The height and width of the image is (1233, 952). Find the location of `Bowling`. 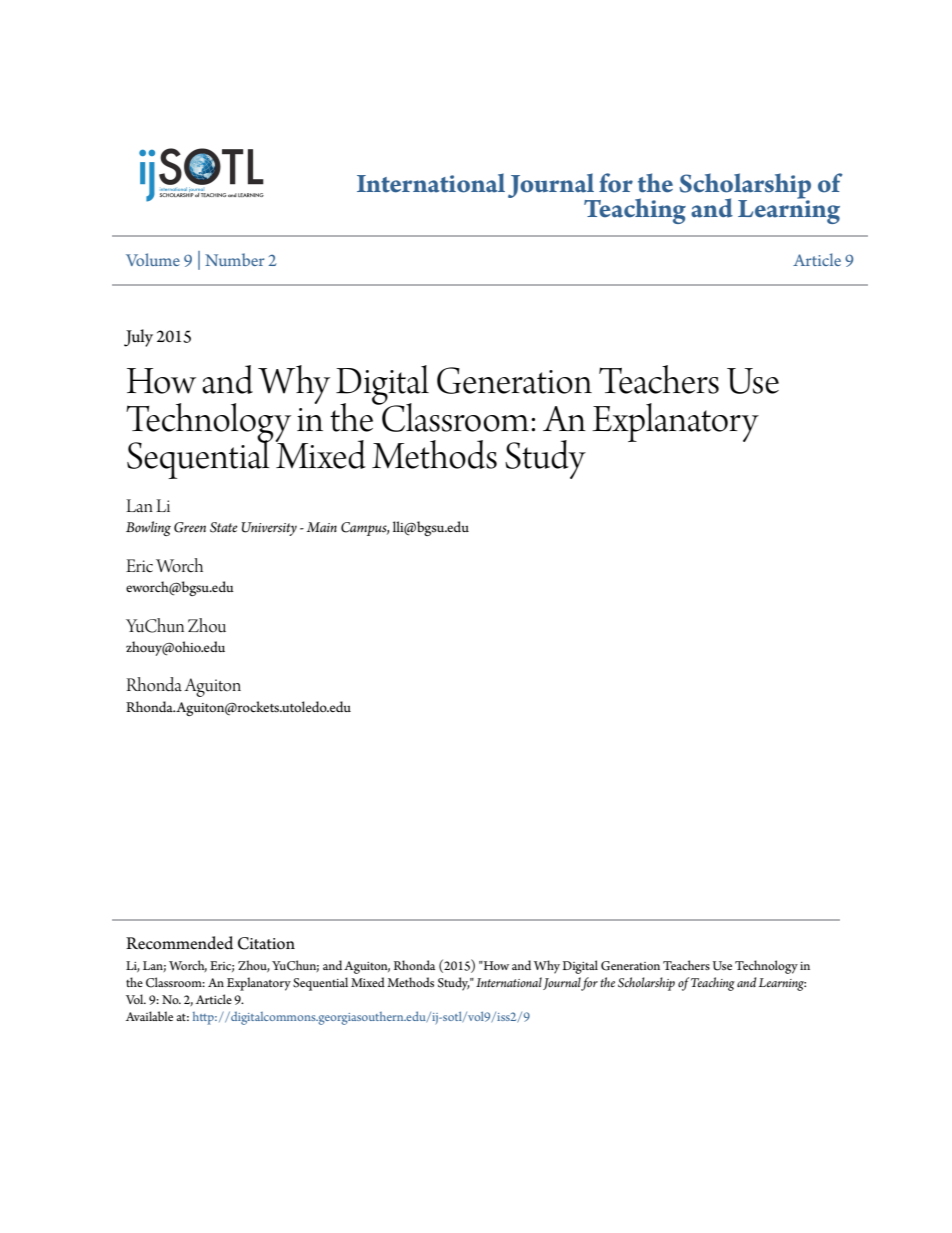

Bowling is located at coordinates (148, 528).
